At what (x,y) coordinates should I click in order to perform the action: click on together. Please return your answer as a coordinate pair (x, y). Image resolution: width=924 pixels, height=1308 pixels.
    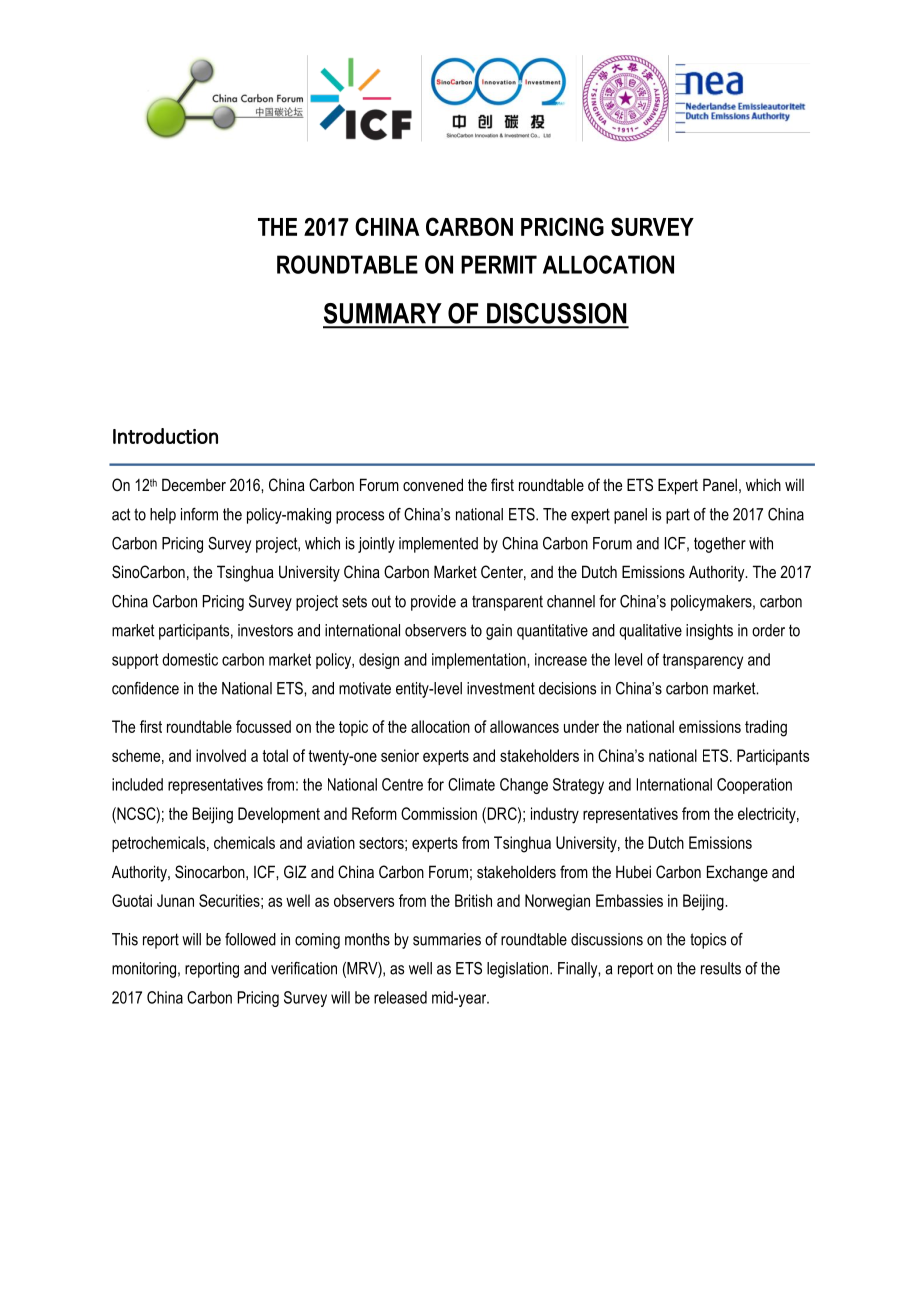
    Looking at the image, I should click on (720, 545).
